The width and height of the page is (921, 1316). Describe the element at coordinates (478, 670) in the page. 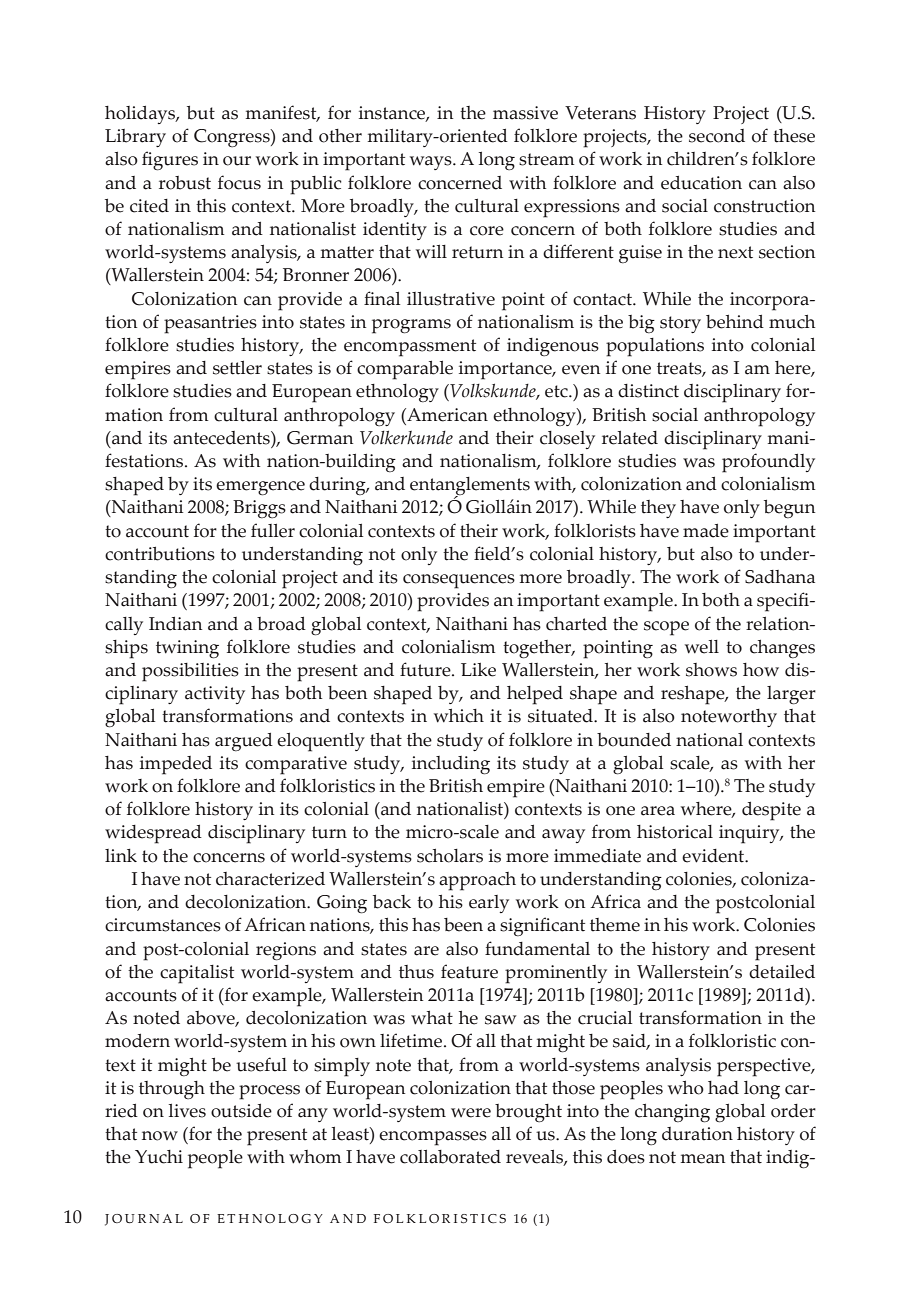

I see `Like` at that location.
